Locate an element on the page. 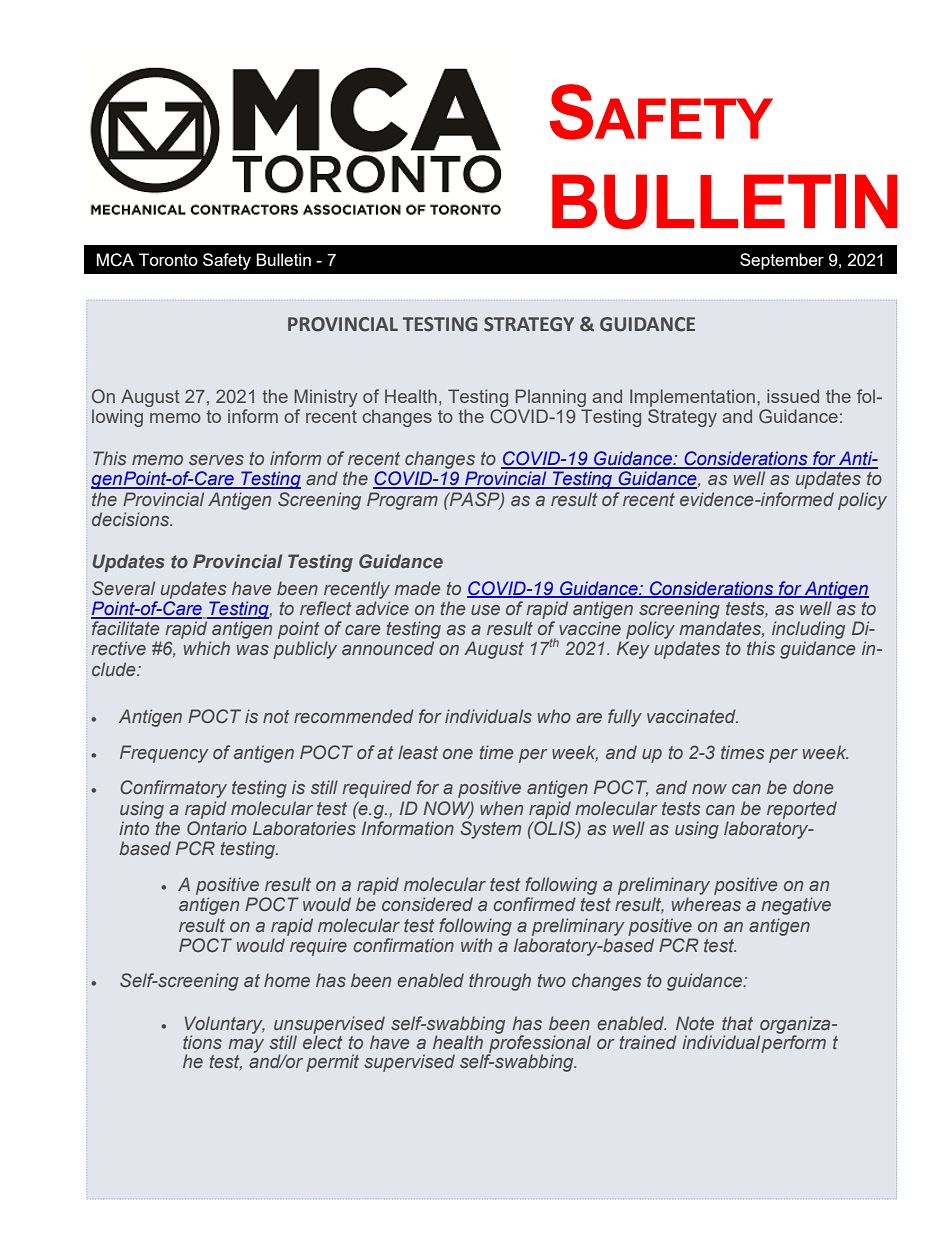 Image resolution: width=952 pixels, height=1233 pixels. which is located at coordinates (207, 648).
